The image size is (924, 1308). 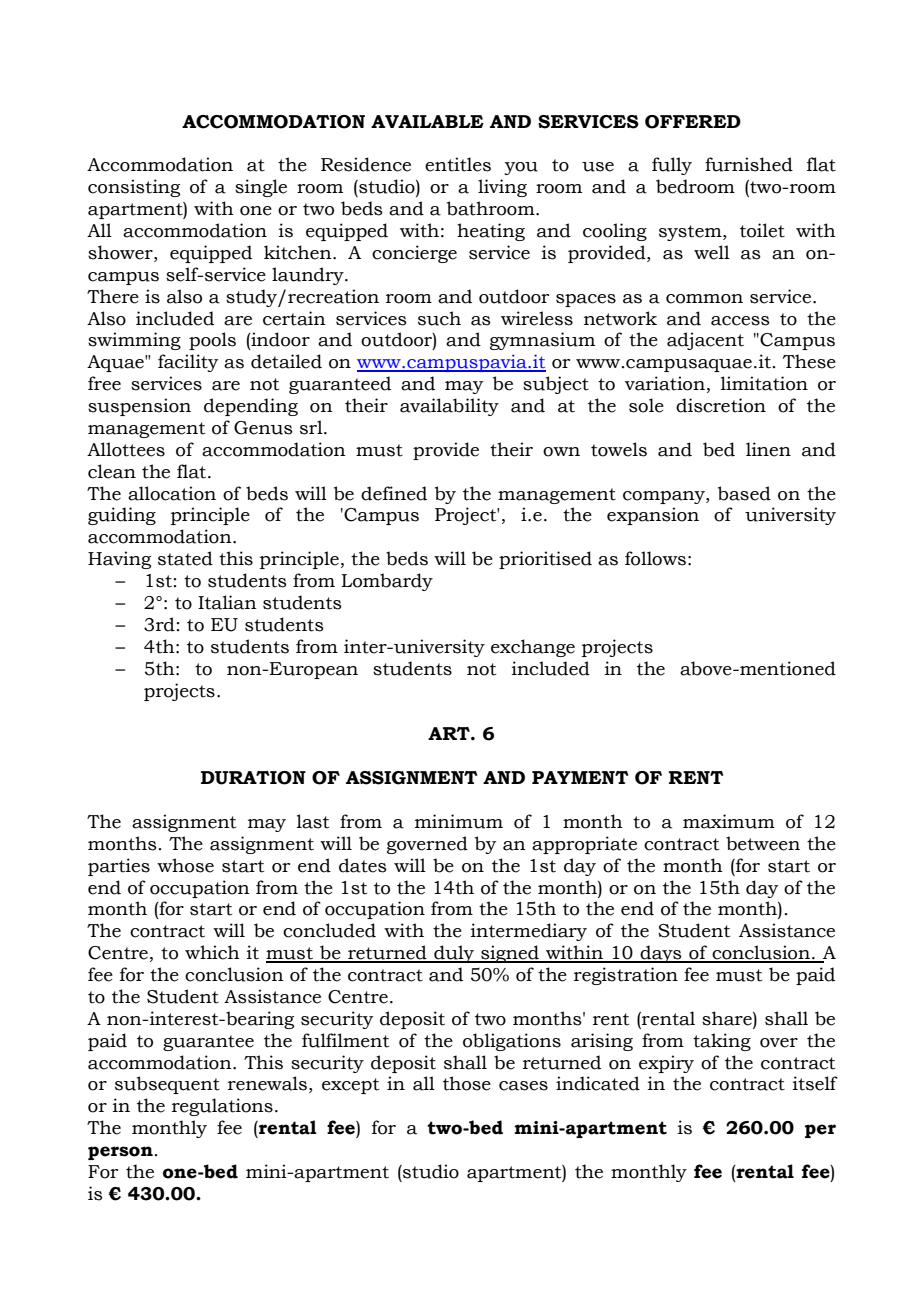 What do you see at coordinates (172, 493) in the screenshot?
I see `allocation` at bounding box center [172, 493].
